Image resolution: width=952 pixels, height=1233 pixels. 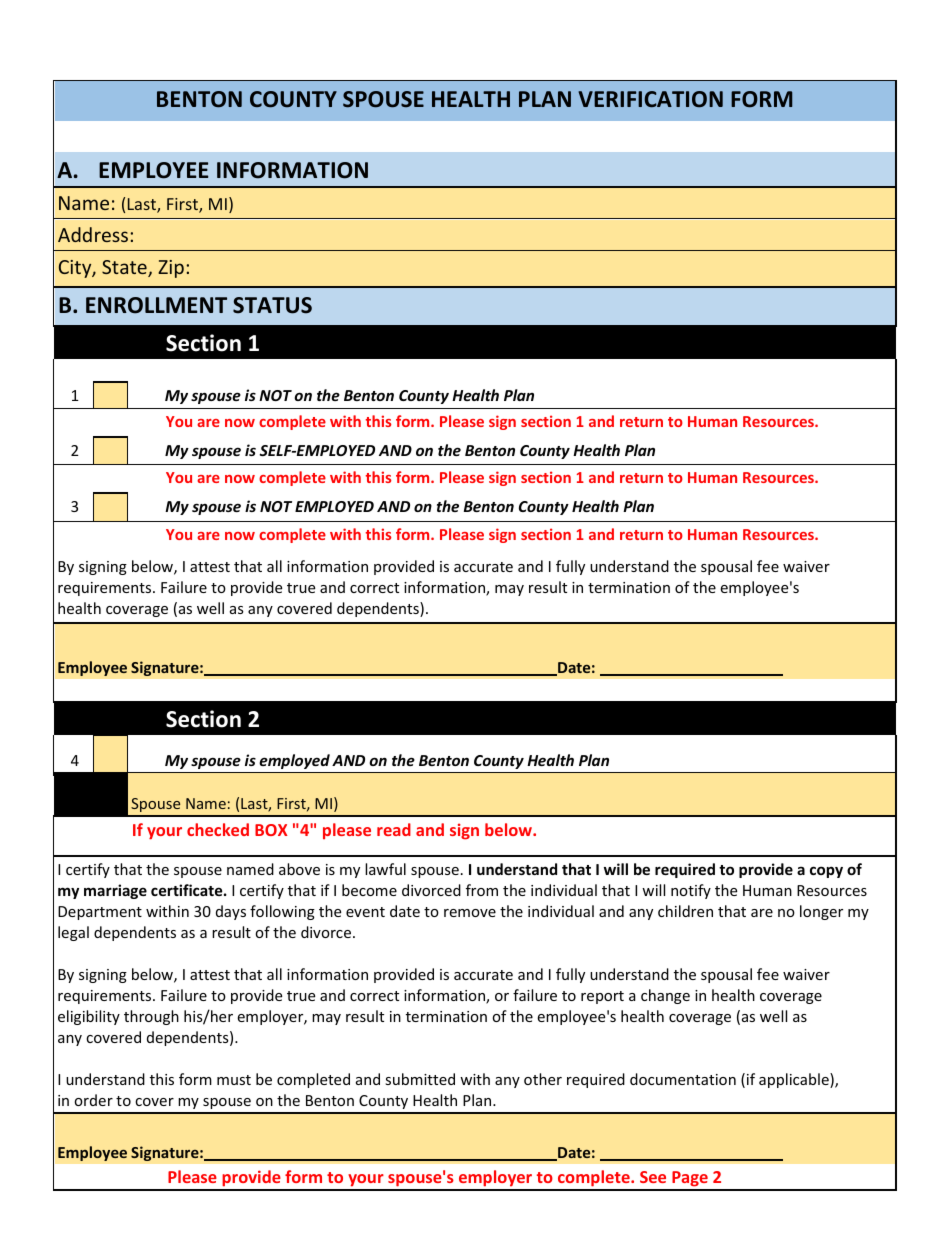 I want to click on See, so click(x=653, y=1177).
